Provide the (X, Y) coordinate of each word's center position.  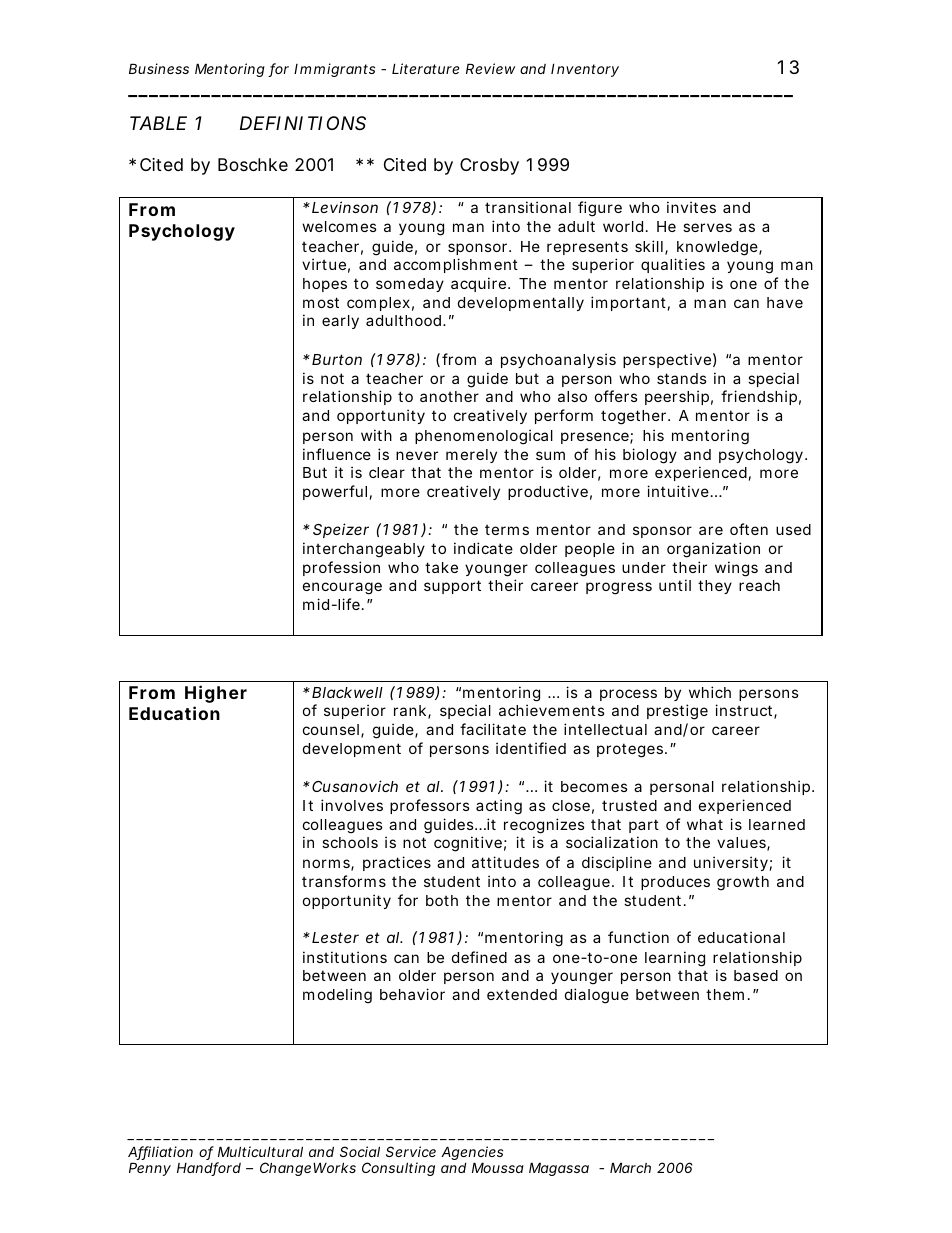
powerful (335, 492)
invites (691, 207)
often (749, 529)
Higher (216, 694)
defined (479, 957)
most (321, 302)
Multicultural (260, 1151)
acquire (478, 284)
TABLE (158, 123)
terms (507, 529)
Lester (335, 937)
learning (675, 959)
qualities (673, 265)
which (710, 692)
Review (490, 68)
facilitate (493, 729)
